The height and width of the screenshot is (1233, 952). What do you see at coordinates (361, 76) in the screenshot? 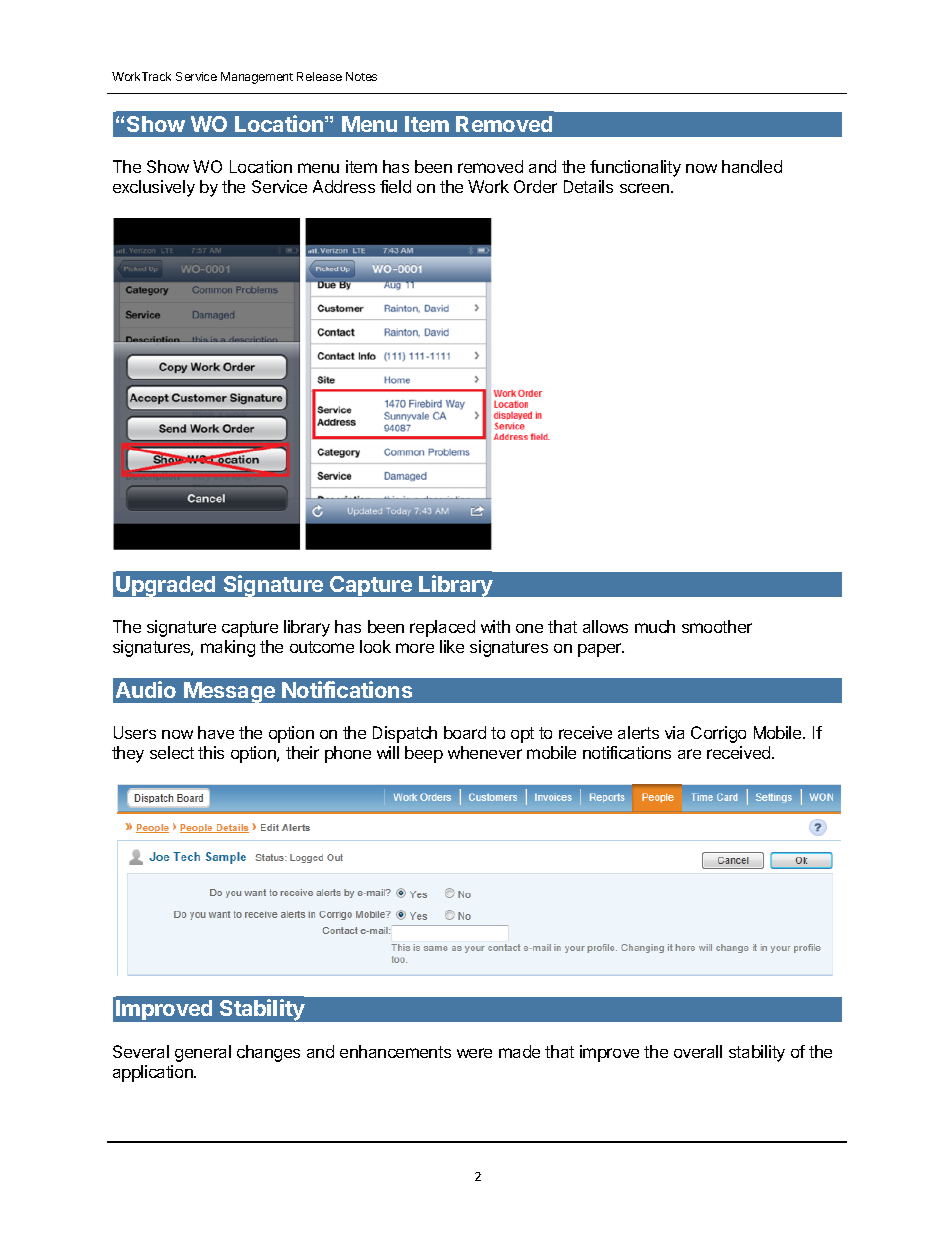
I see `Notes` at bounding box center [361, 76].
